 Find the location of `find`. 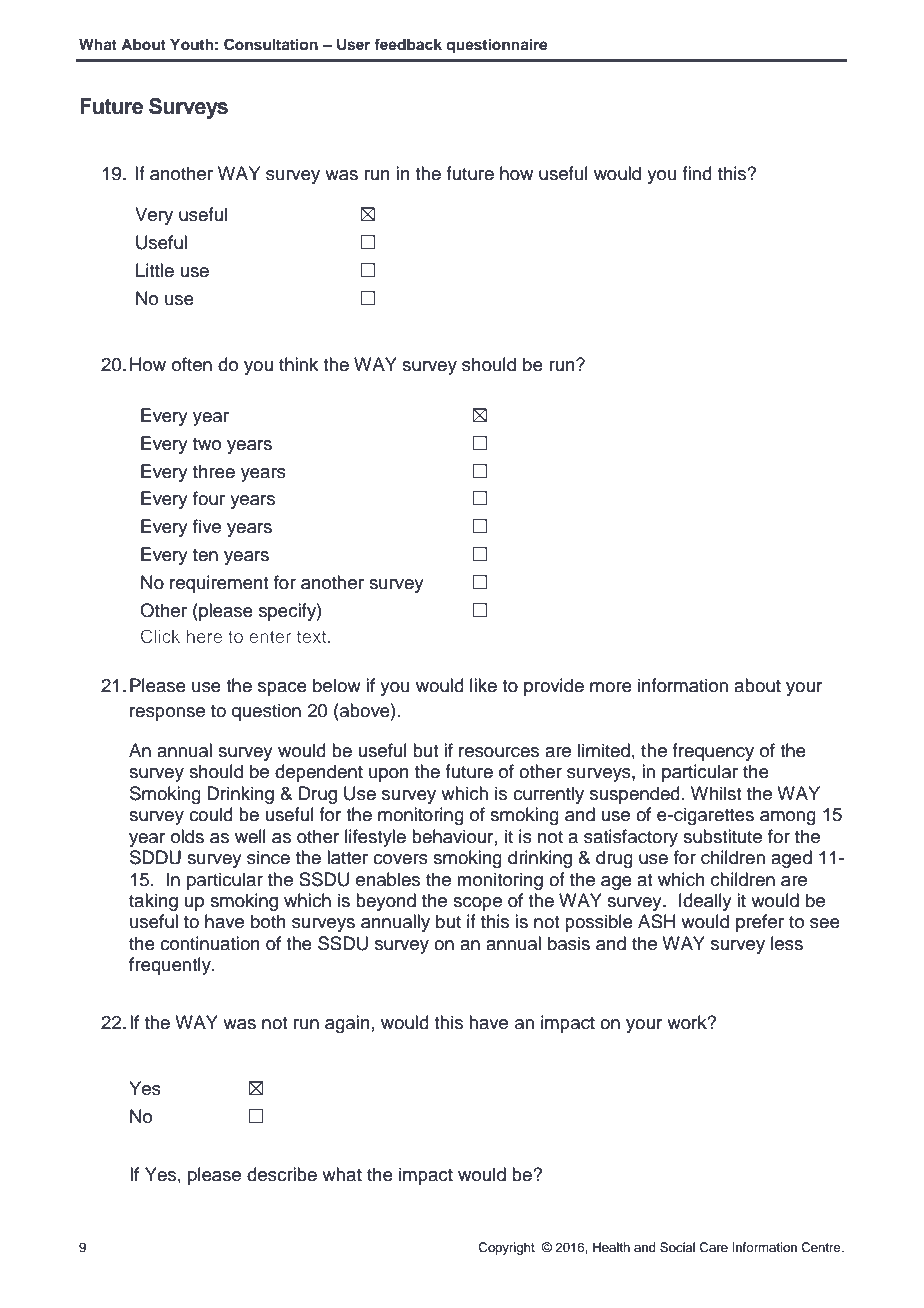

find is located at coordinates (697, 173).
